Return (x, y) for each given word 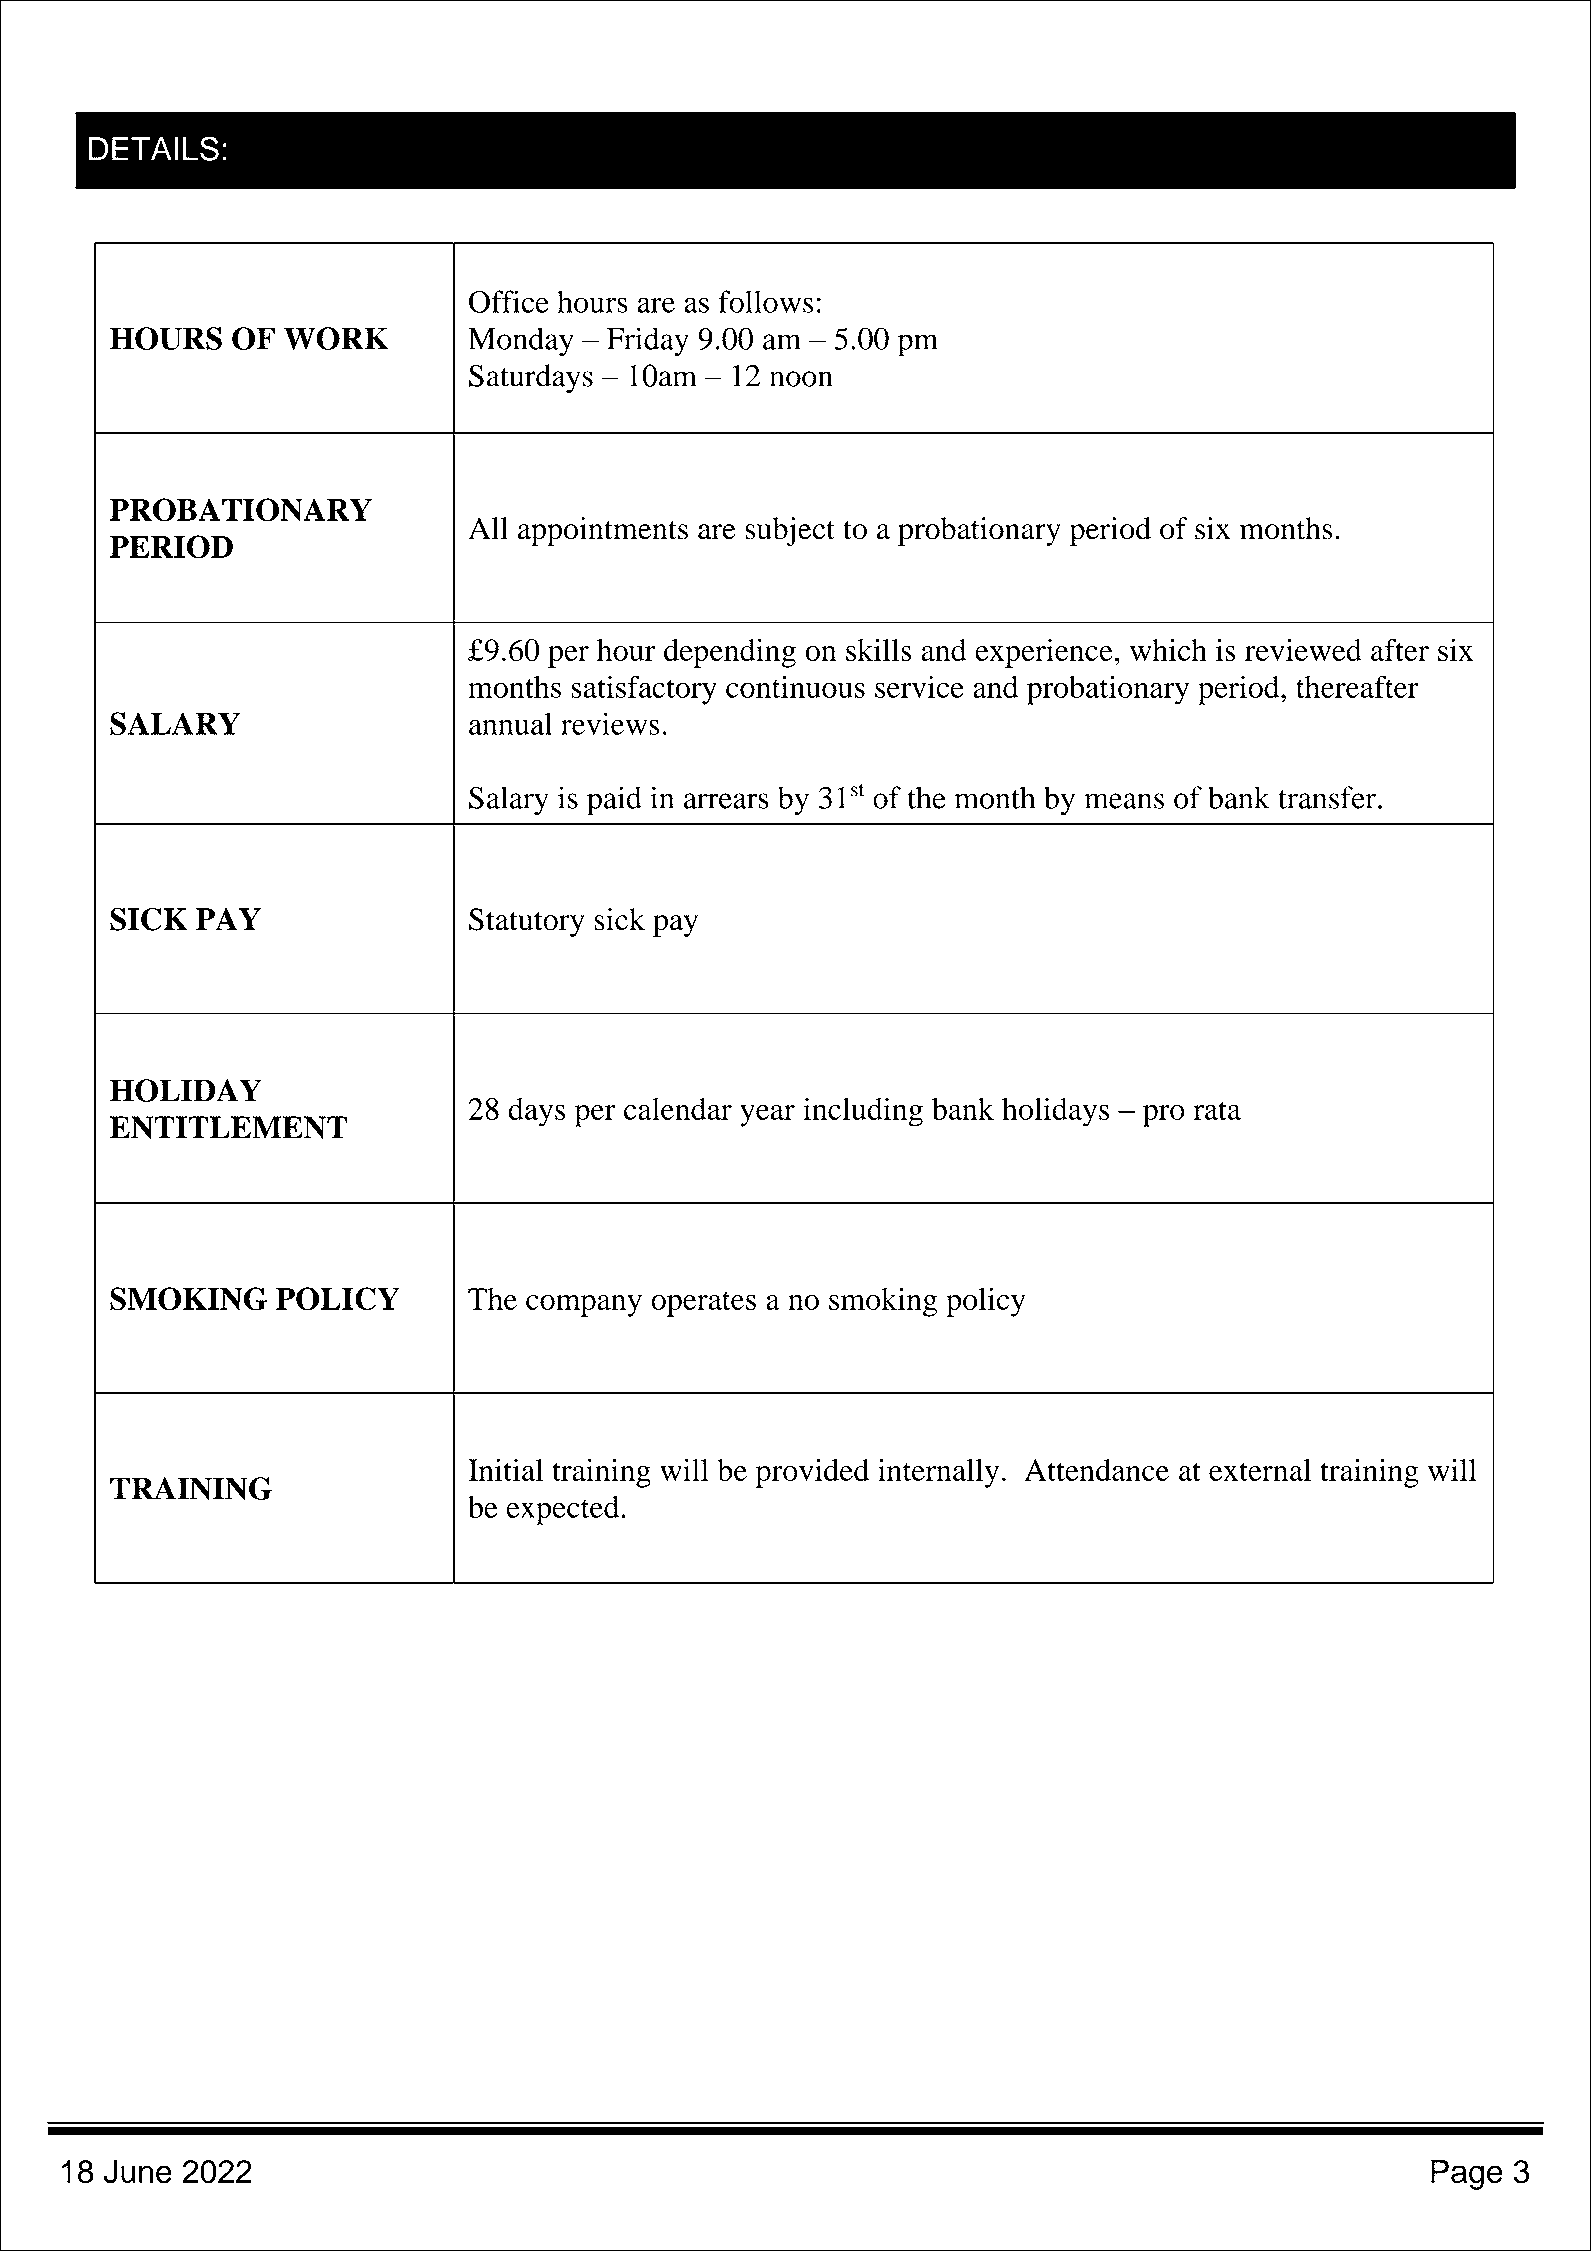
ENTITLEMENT (228, 1127)
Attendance (1096, 1470)
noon (801, 379)
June (137, 2171)
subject (790, 531)
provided (812, 1473)
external (1260, 1470)
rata (1217, 1110)
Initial (505, 1469)
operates (703, 1304)
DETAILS (154, 148)
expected (562, 1510)
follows (765, 301)
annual (510, 723)
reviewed (1303, 649)
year (767, 1115)
